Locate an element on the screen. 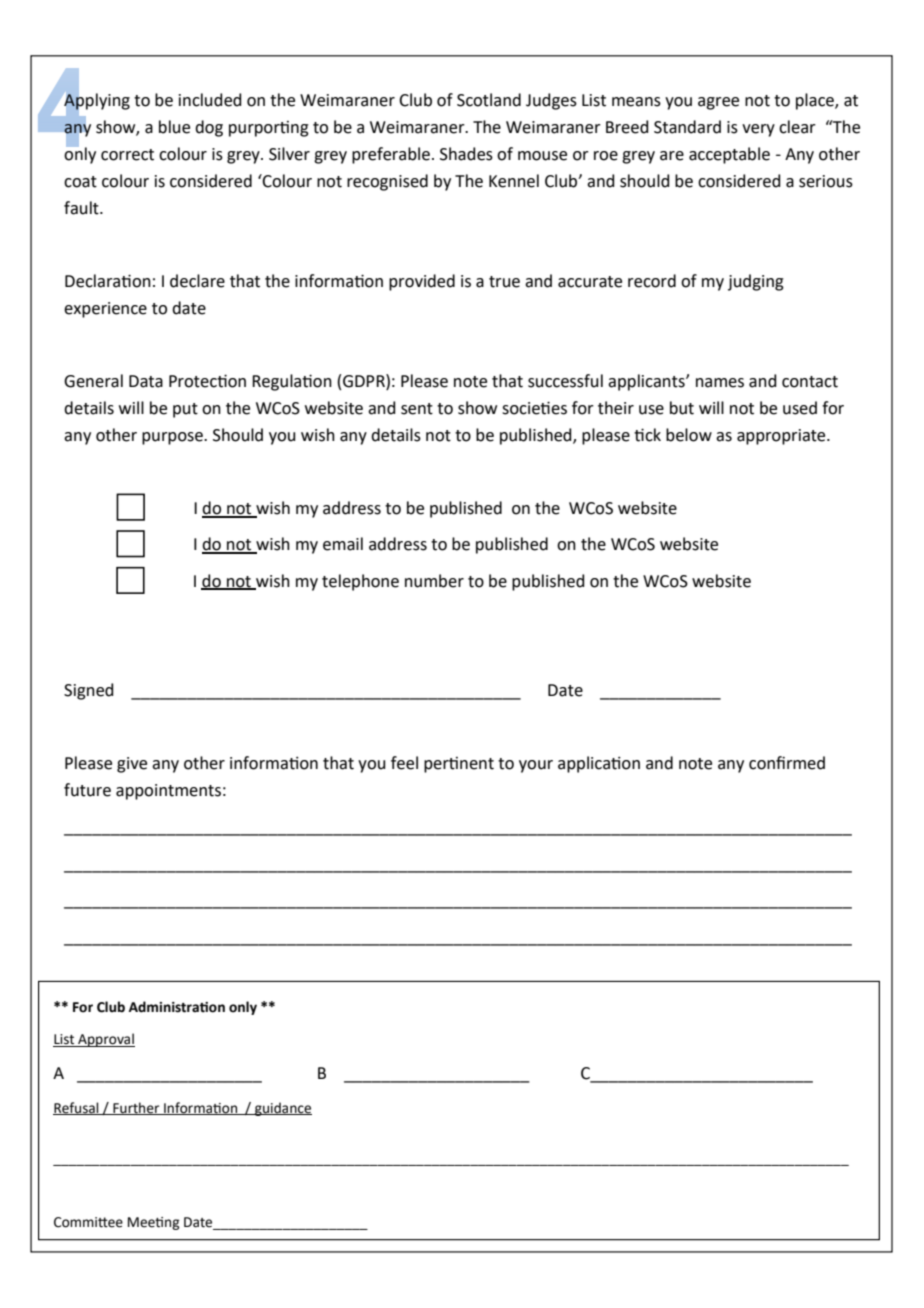  pertinent is located at coordinates (459, 765).
